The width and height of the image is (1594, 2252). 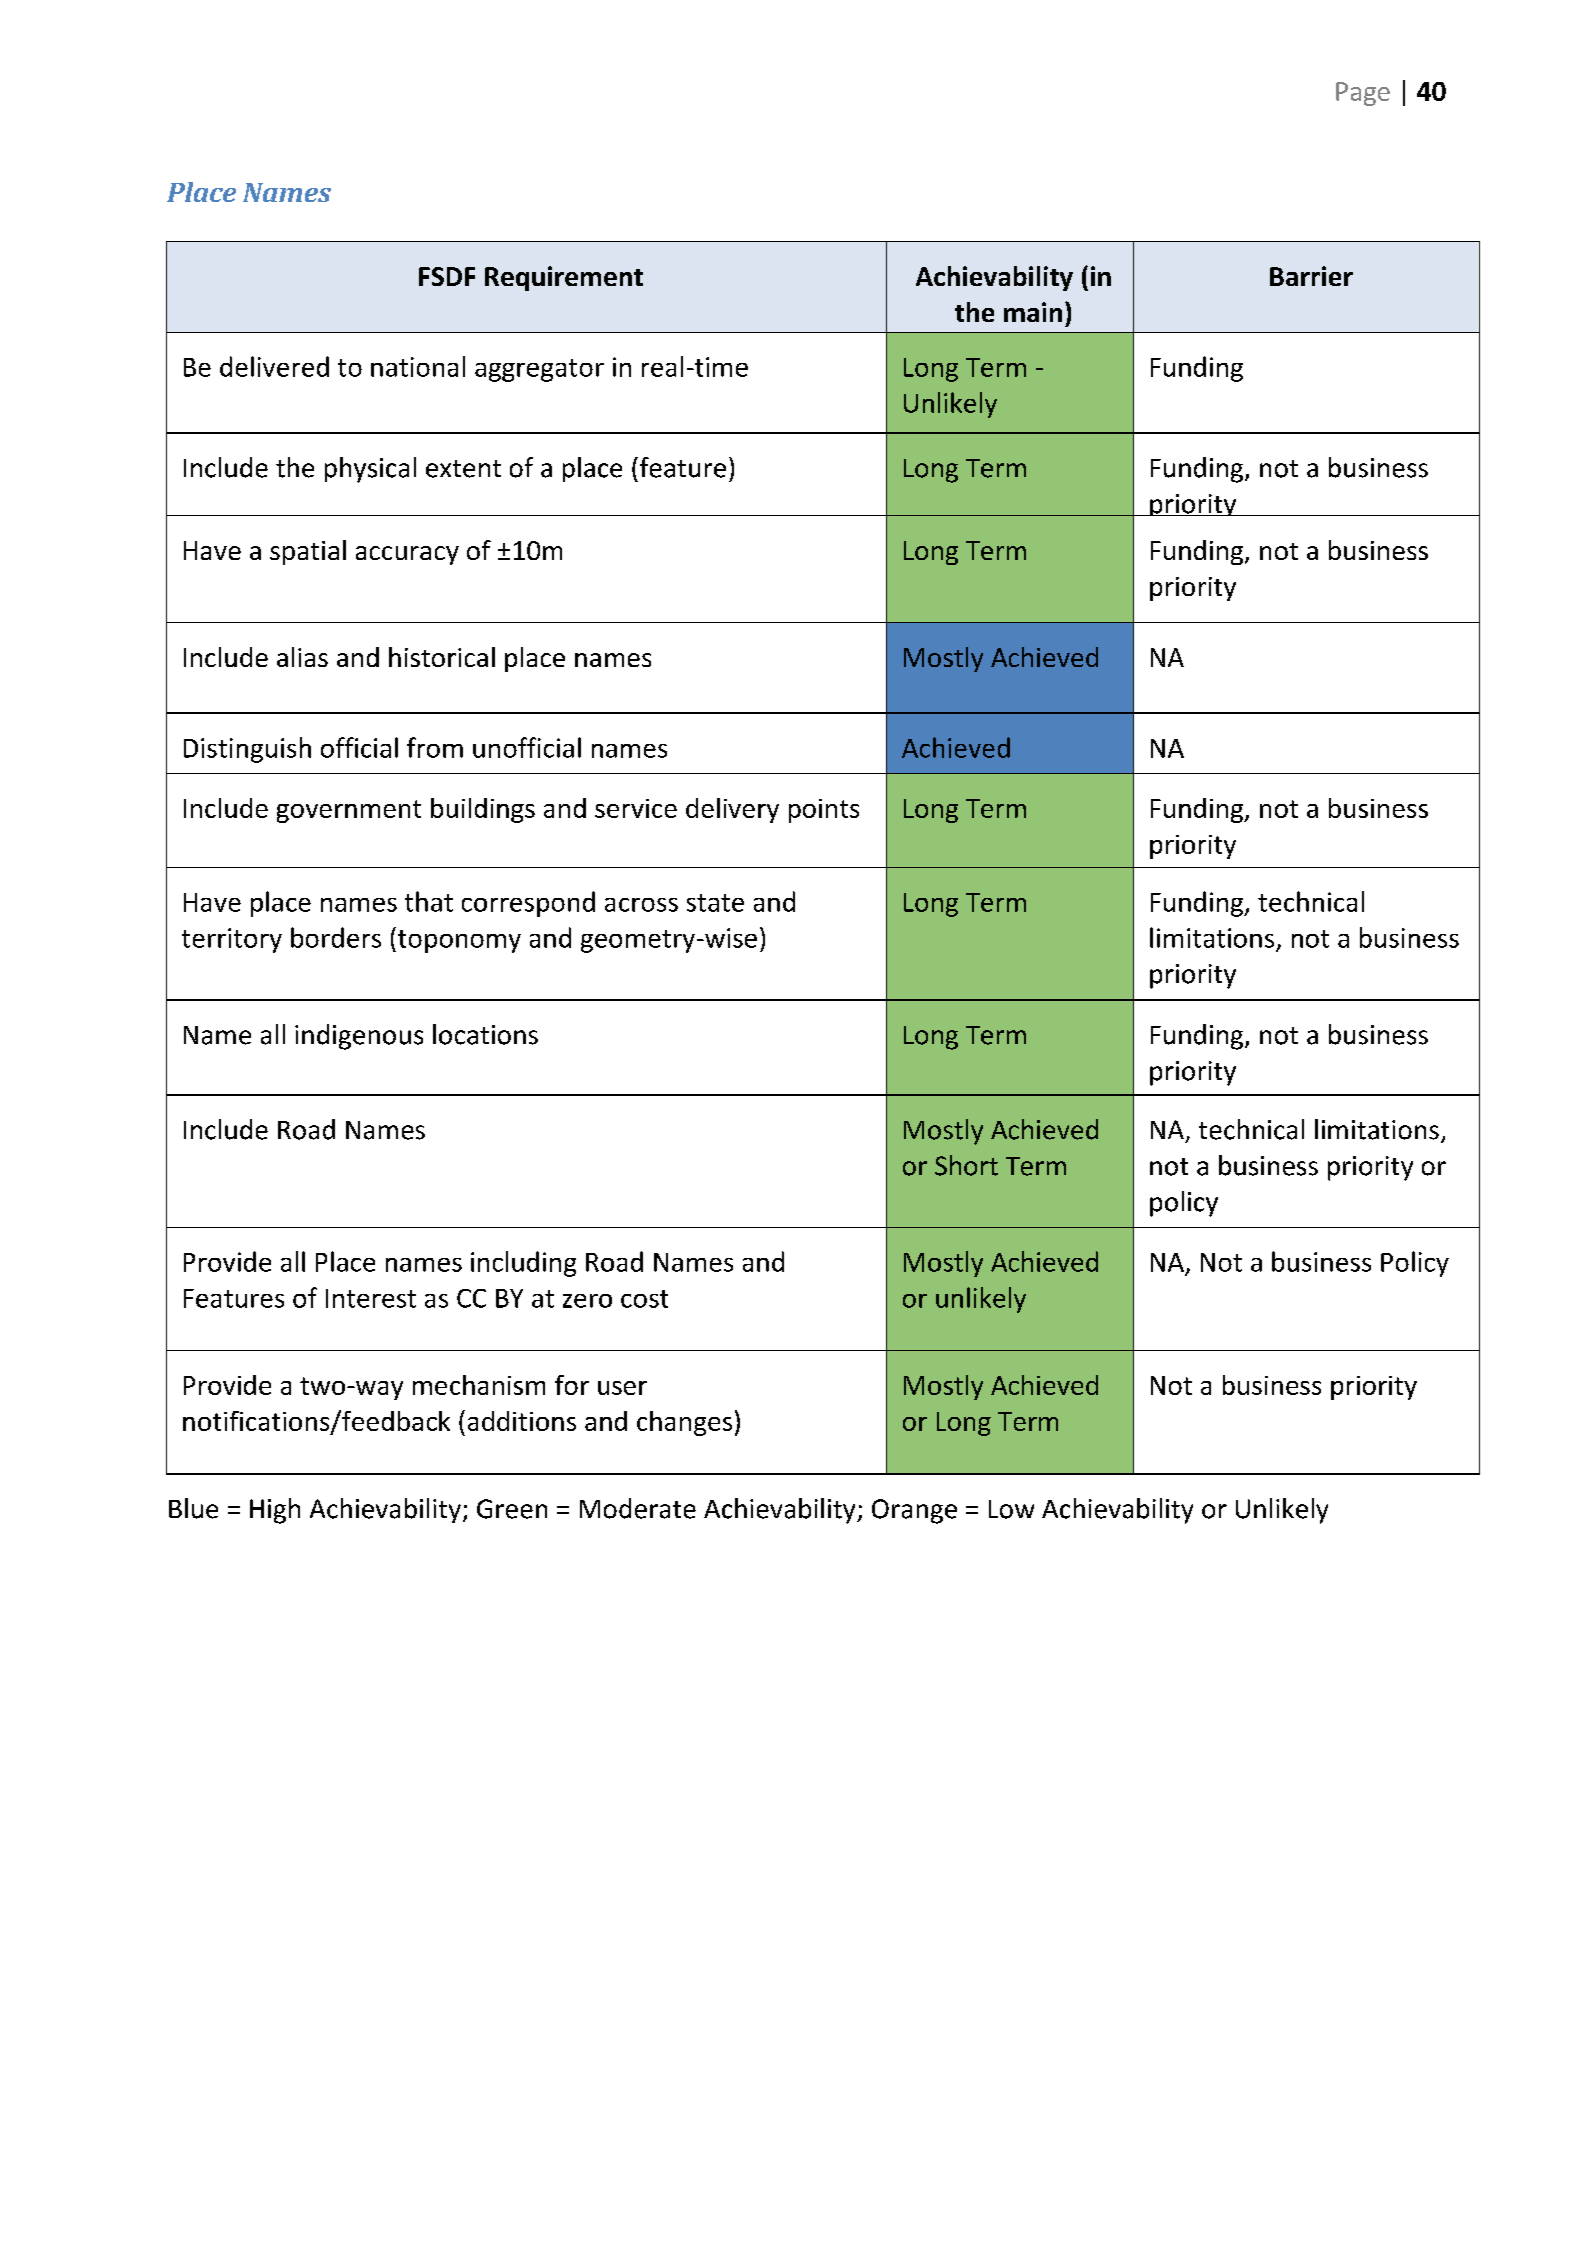 What do you see at coordinates (1363, 94) in the image?
I see `Page` at bounding box center [1363, 94].
